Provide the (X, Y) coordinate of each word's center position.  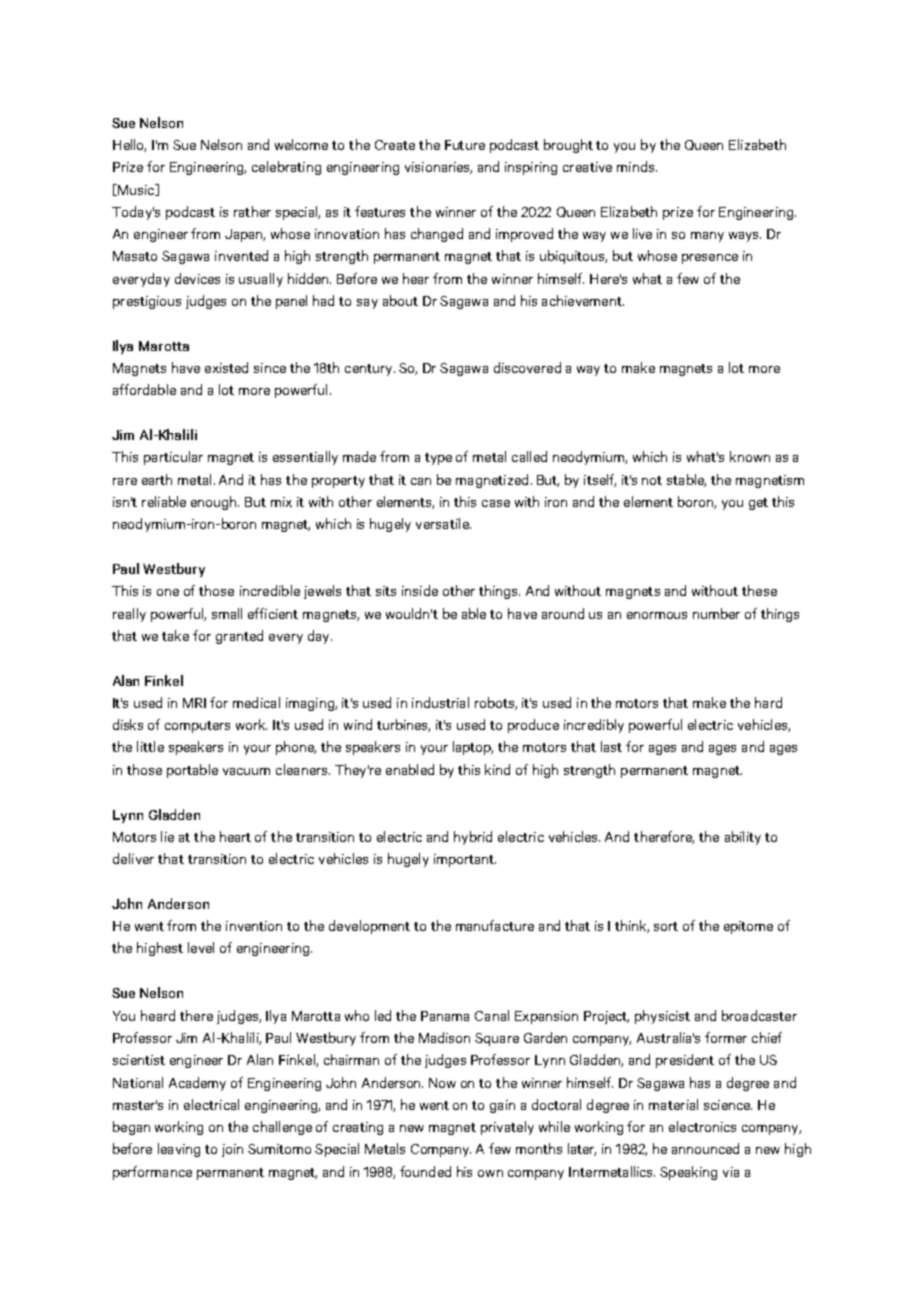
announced (705, 1148)
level (201, 947)
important (465, 860)
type (438, 459)
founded (425, 1171)
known (750, 456)
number (716, 613)
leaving (179, 1150)
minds (635, 166)
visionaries (438, 168)
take (175, 635)
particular (173, 458)
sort (666, 926)
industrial (440, 702)
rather (252, 211)
